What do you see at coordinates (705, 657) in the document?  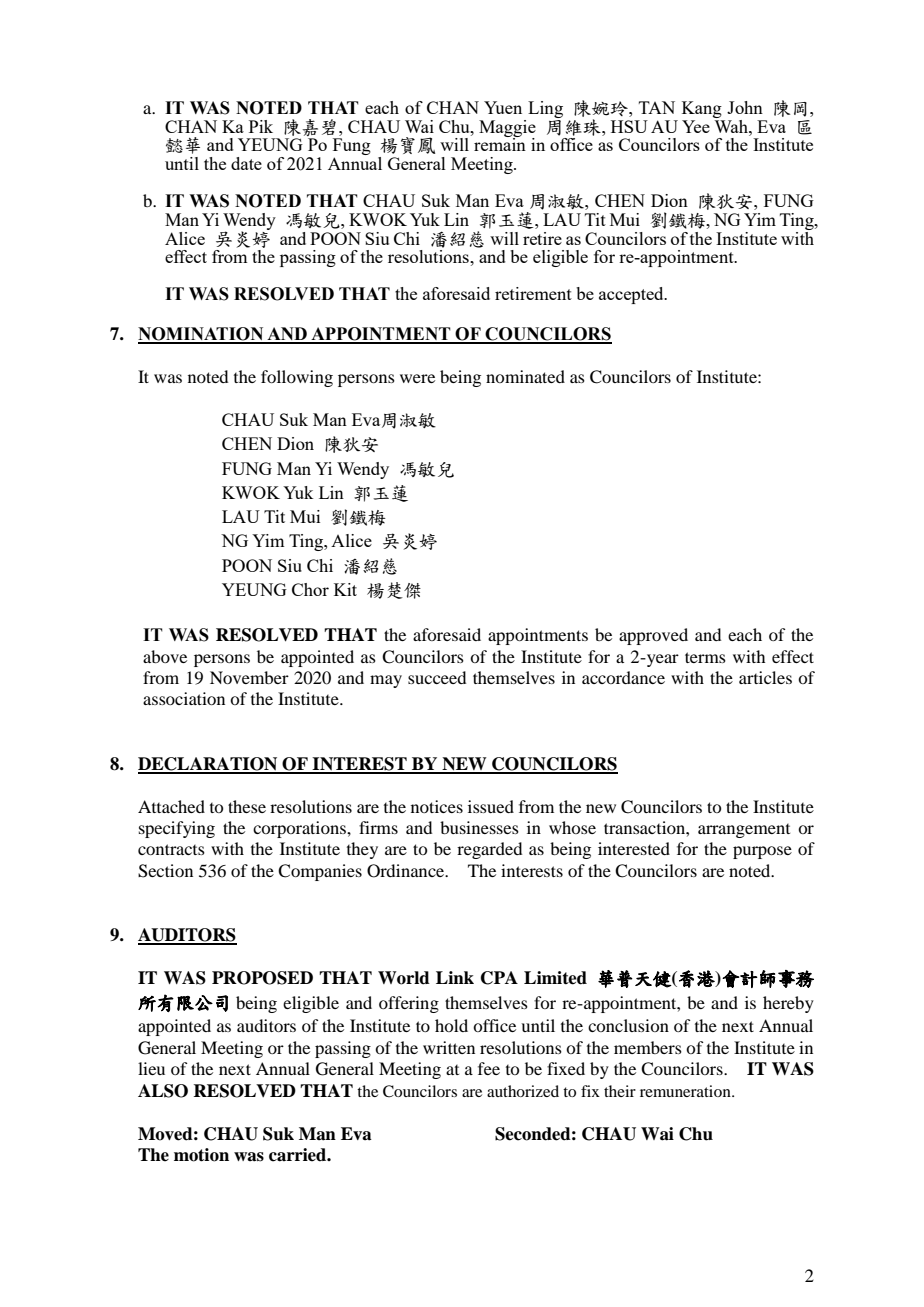 I see `terms` at bounding box center [705, 657].
